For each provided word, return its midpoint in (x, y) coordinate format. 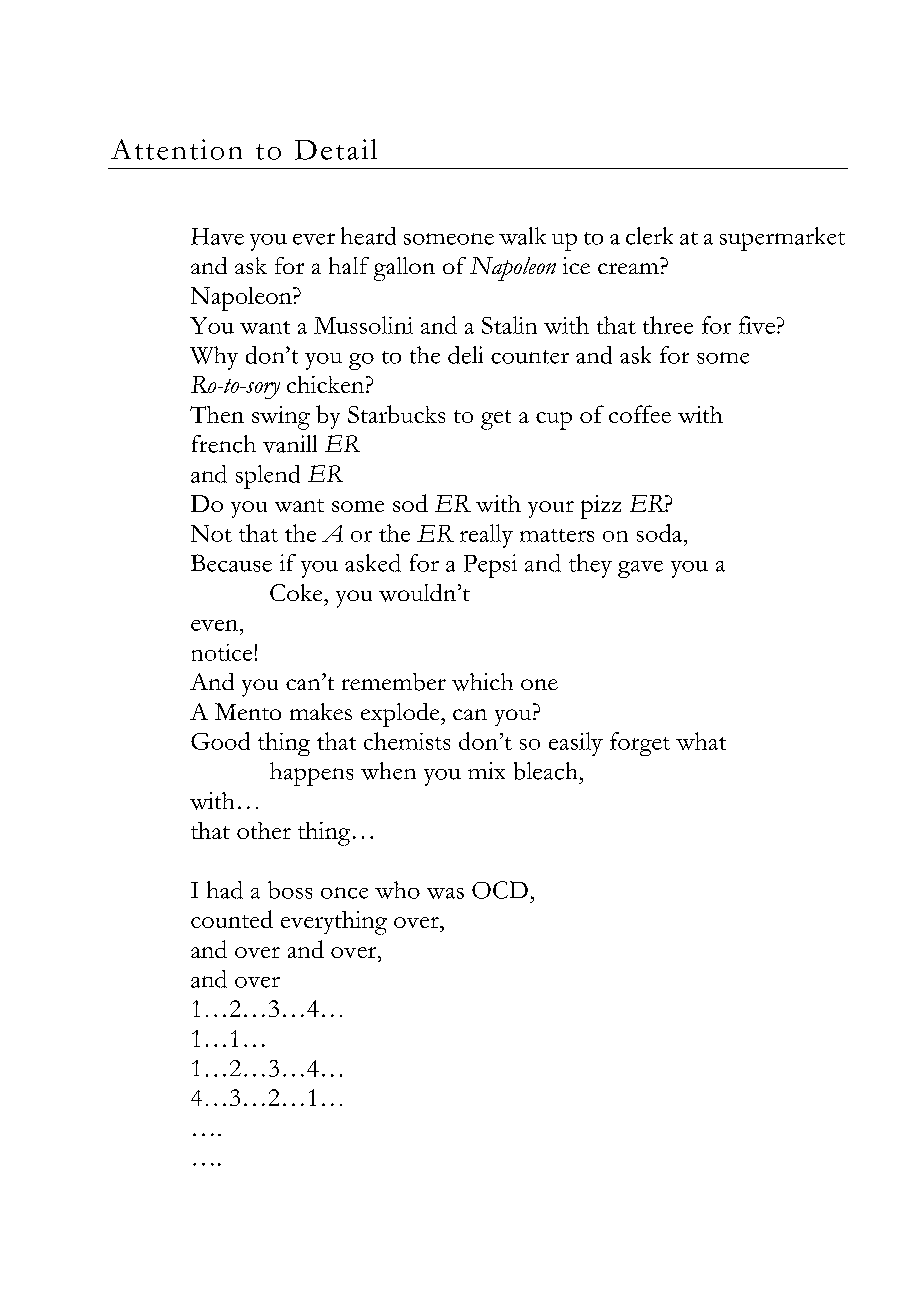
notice (222, 652)
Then (217, 414)
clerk (649, 236)
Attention (176, 149)
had (225, 890)
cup (554, 421)
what (701, 741)
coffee (640, 414)
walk (522, 236)
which (482, 682)
